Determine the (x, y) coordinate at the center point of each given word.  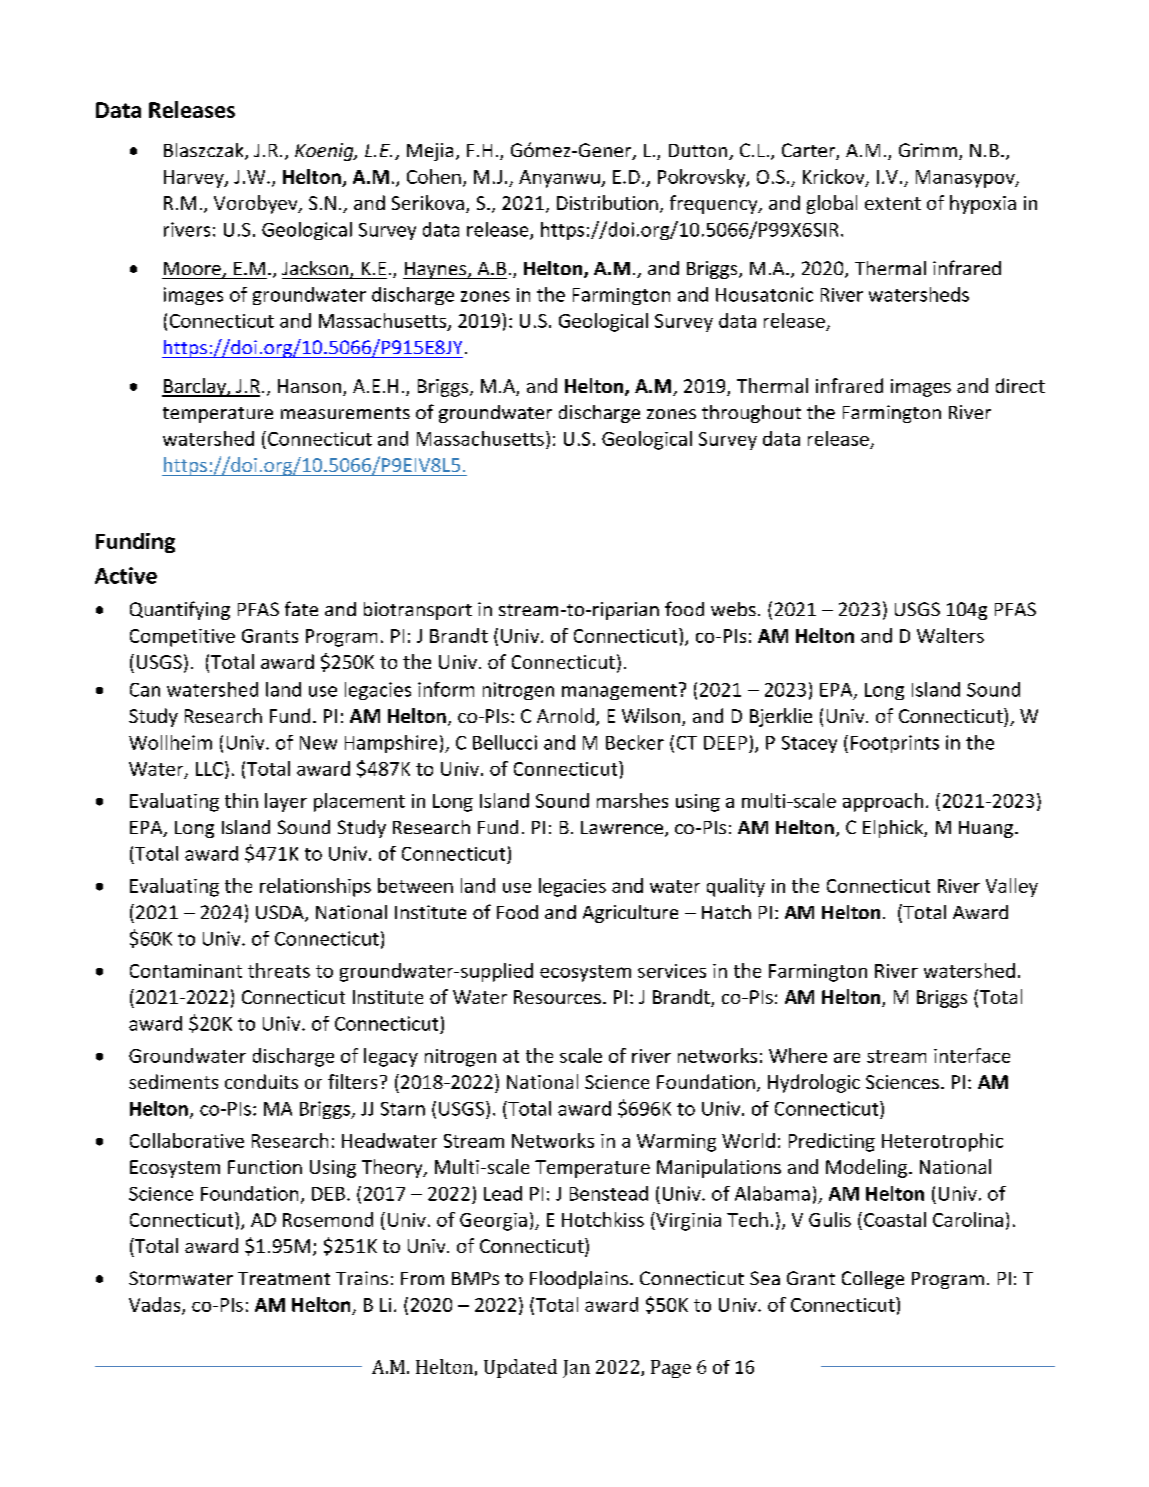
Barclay (195, 387)
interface (972, 1055)
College (873, 1280)
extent (893, 203)
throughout (751, 414)
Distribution (607, 202)
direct (1020, 385)
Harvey (195, 179)
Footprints (895, 744)
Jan (576, 1369)
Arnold (565, 715)
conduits (261, 1081)
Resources (557, 997)
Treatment (284, 1278)
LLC (209, 769)
